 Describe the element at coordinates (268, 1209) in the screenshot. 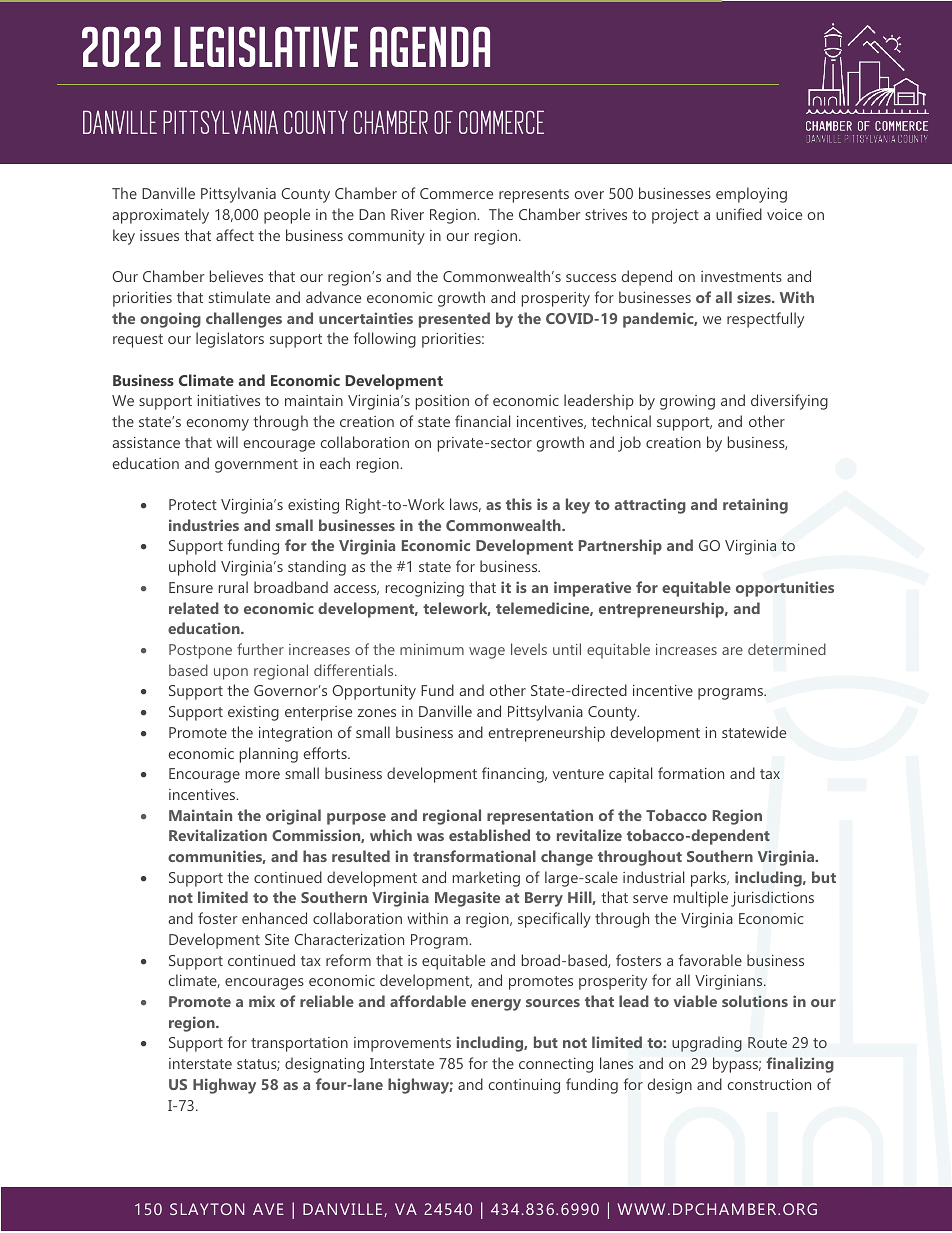

I see `AVE` at that location.
